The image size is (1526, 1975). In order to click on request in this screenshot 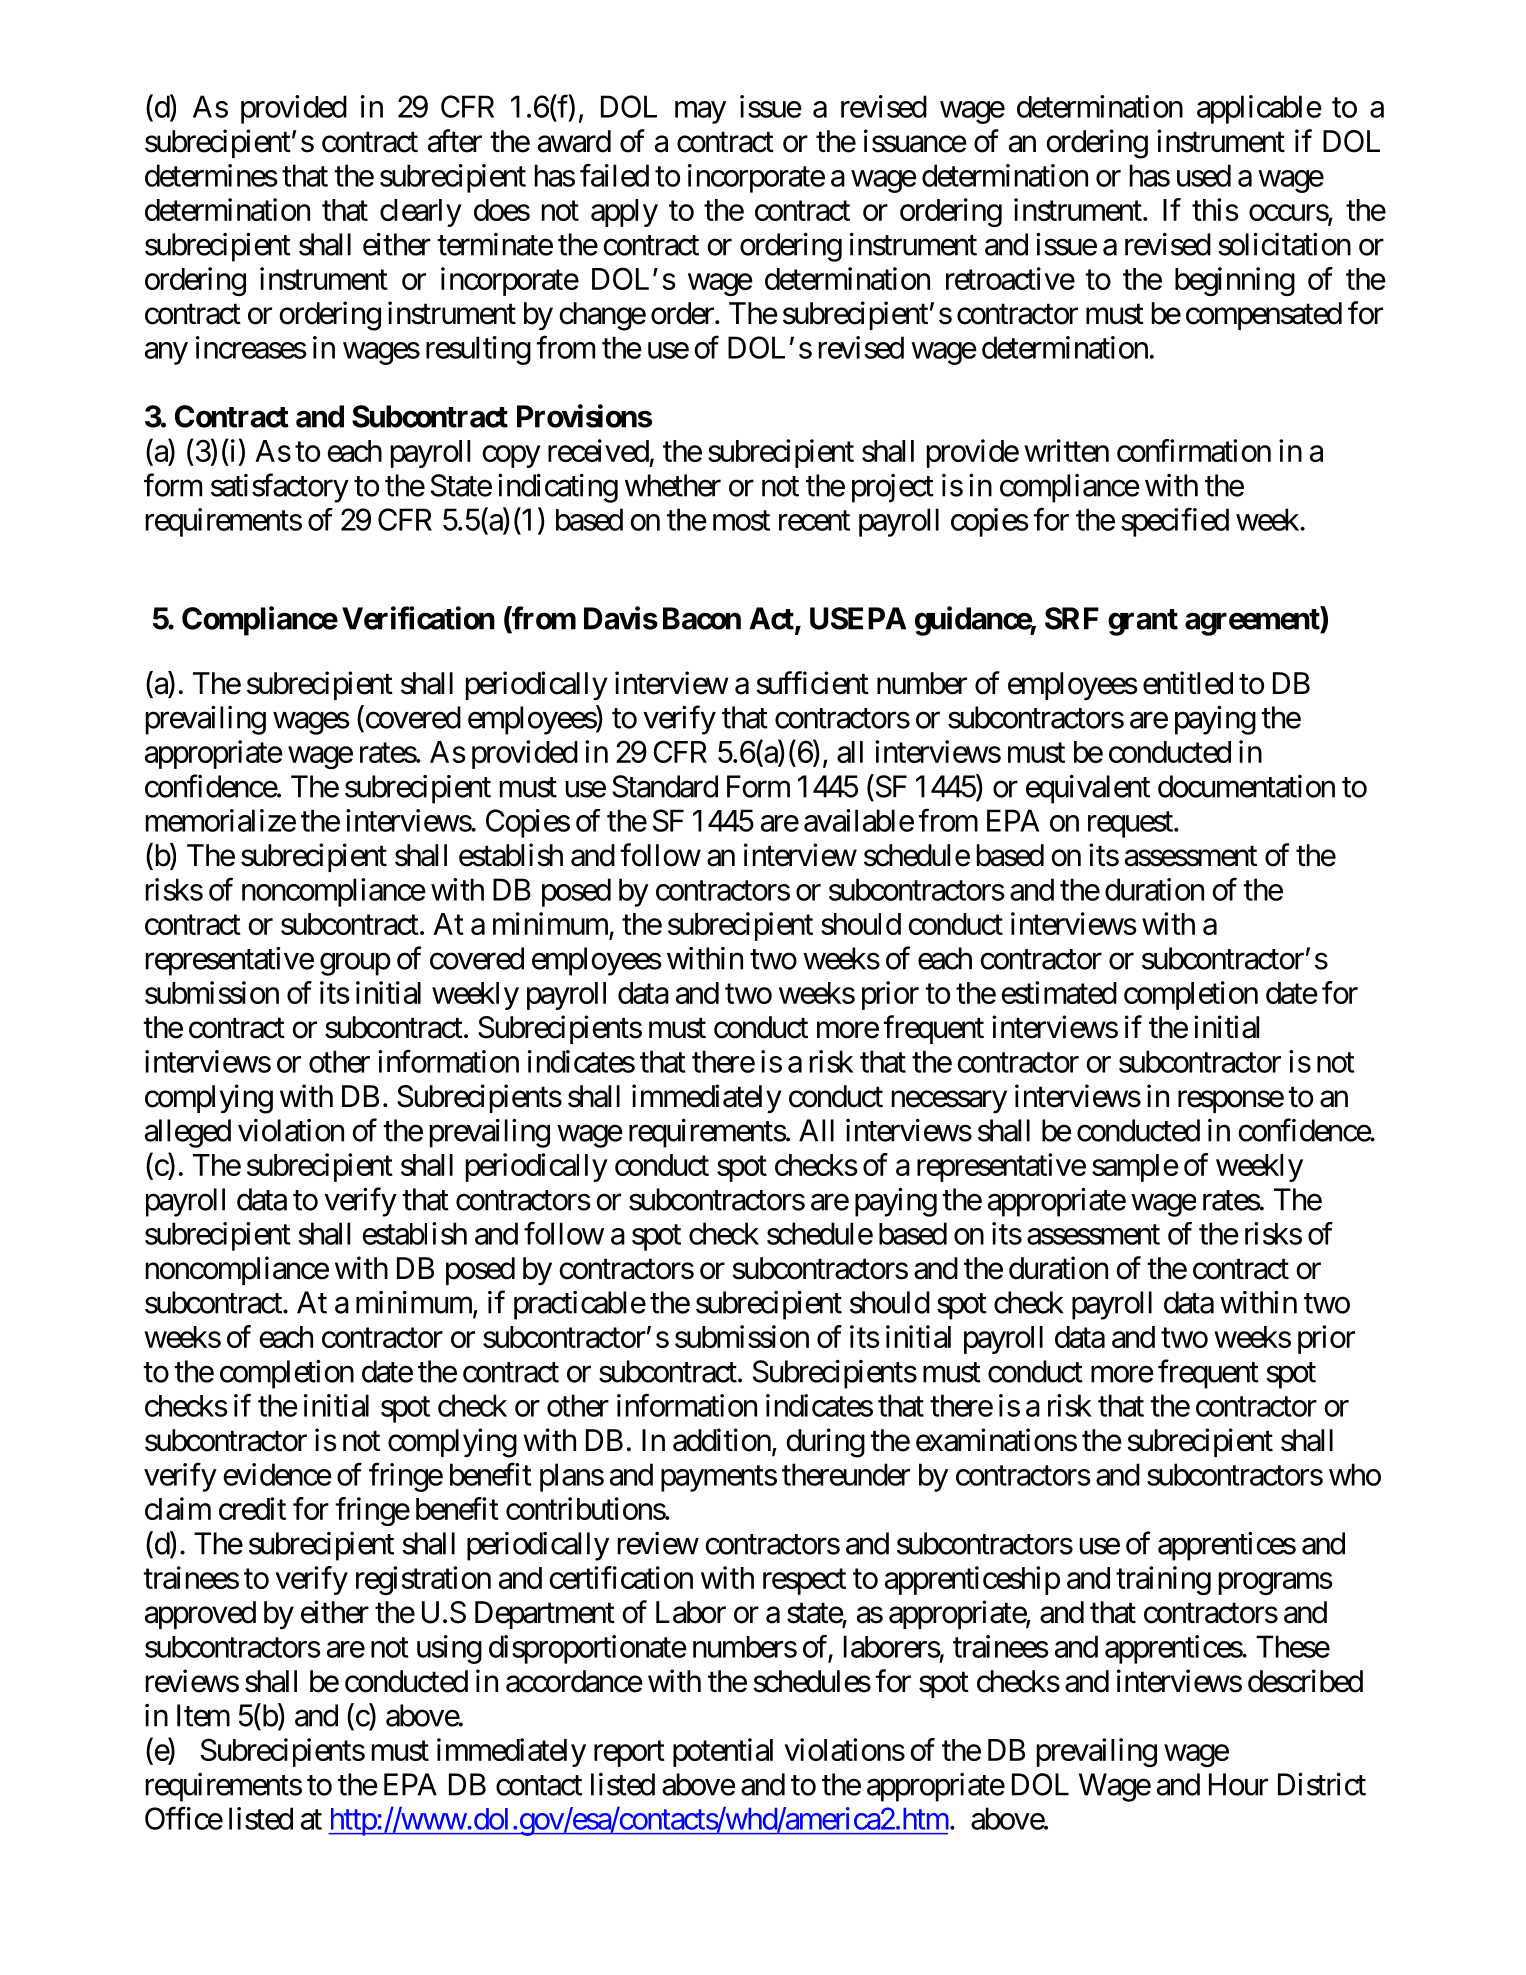, I will do `click(1130, 825)`.
